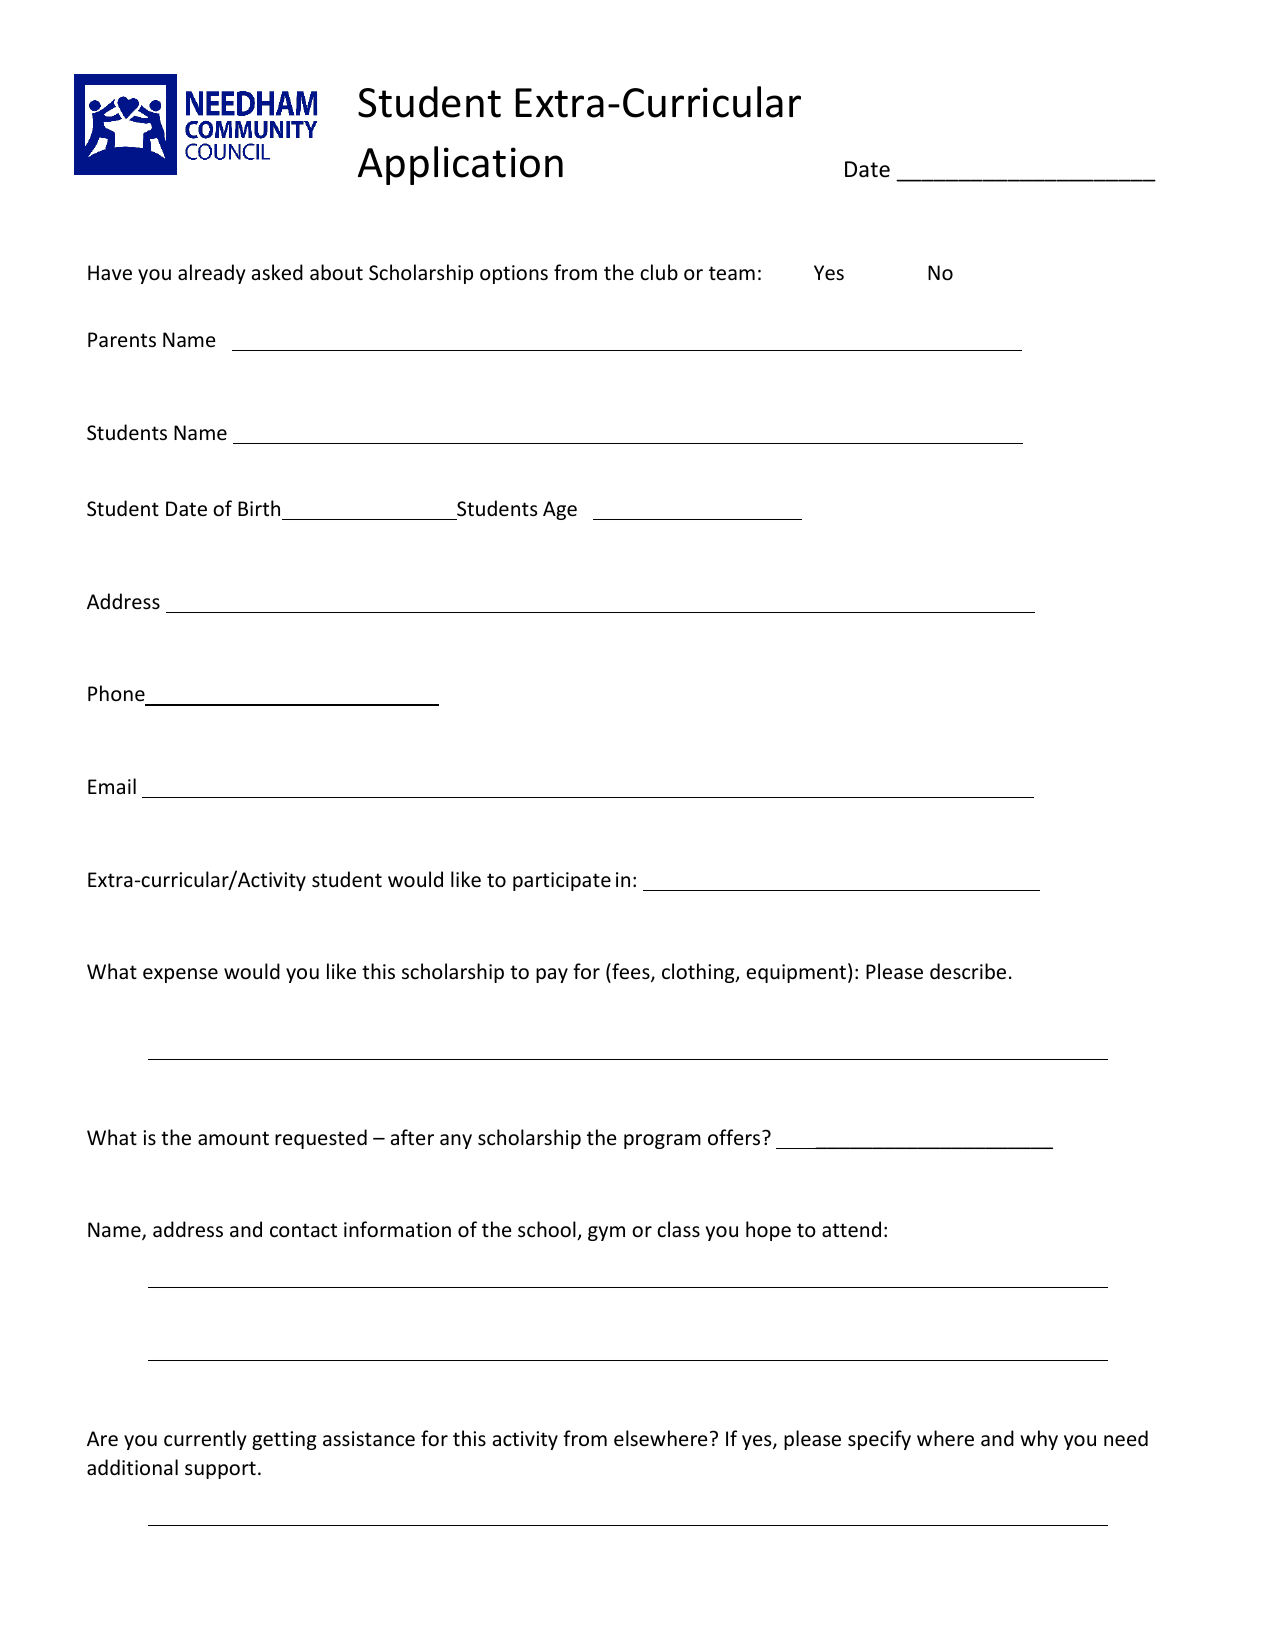 The width and height of the image is (1261, 1632). I want to click on Email, so click(112, 786).
